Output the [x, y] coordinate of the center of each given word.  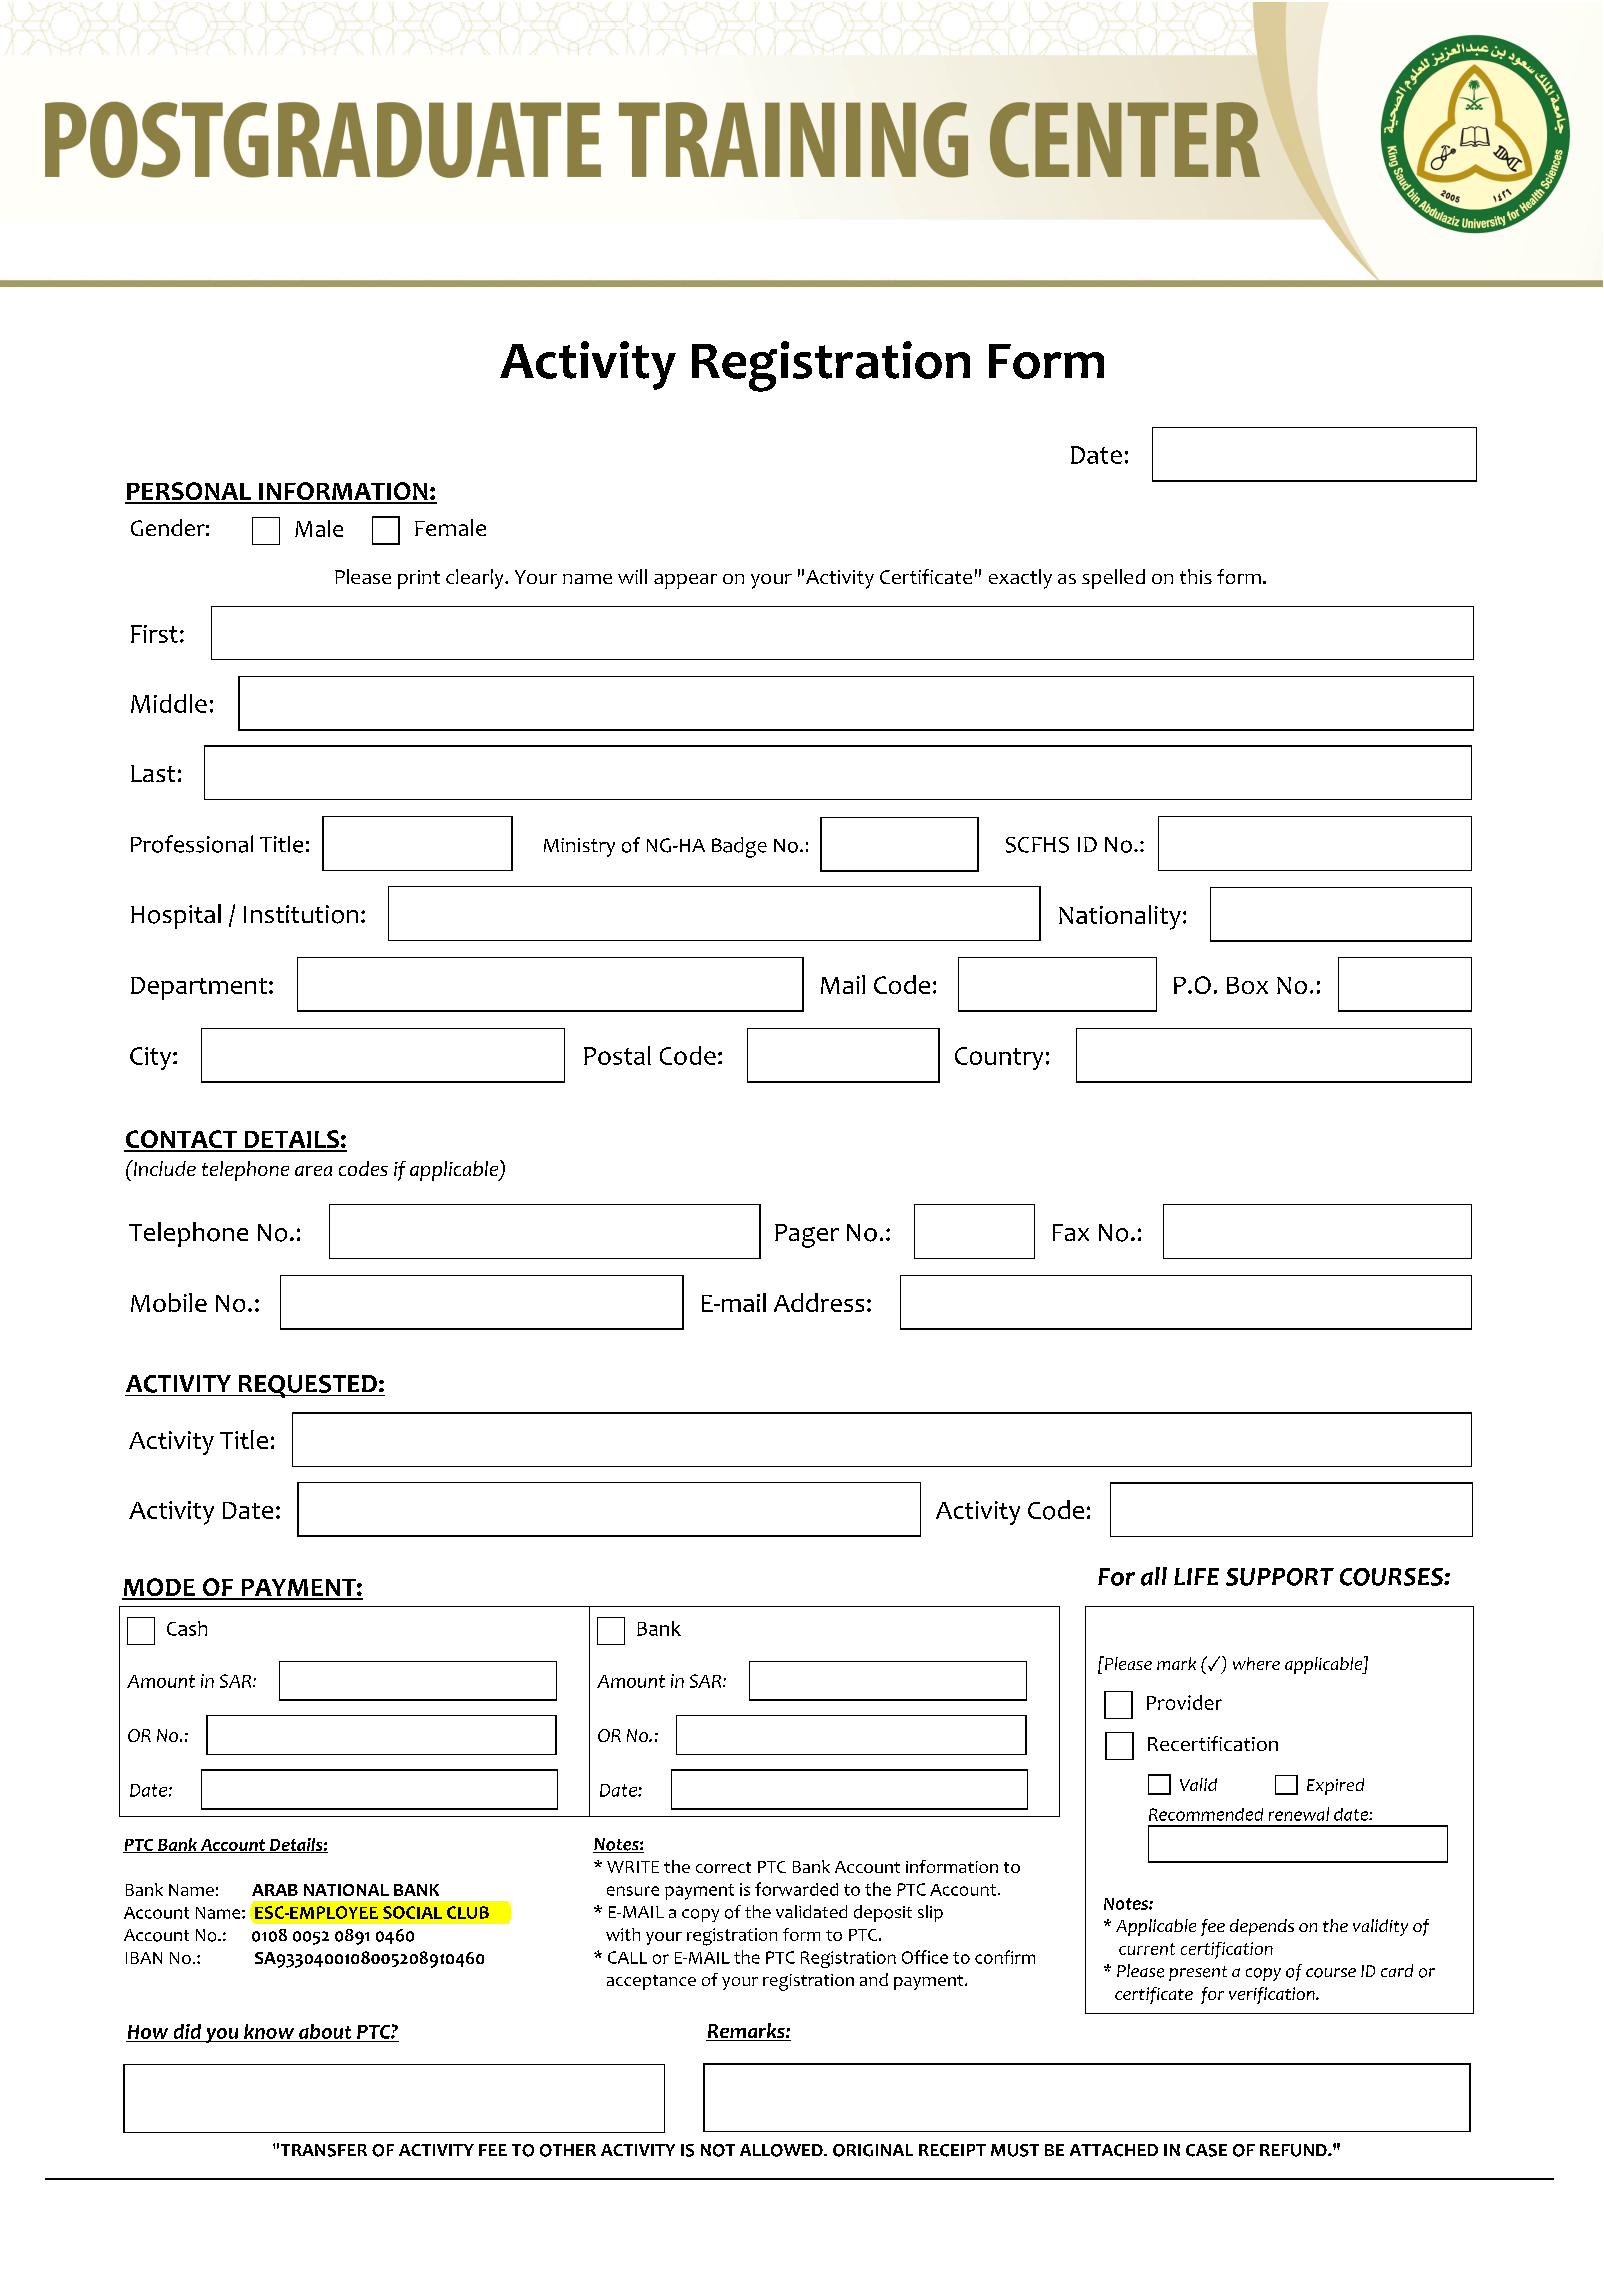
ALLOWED [782, 2150]
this [1196, 576]
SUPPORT [1280, 1577]
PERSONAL [189, 492]
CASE [1206, 2150]
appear [685, 581]
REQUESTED [308, 1386]
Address [819, 1302]
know [269, 2031]
